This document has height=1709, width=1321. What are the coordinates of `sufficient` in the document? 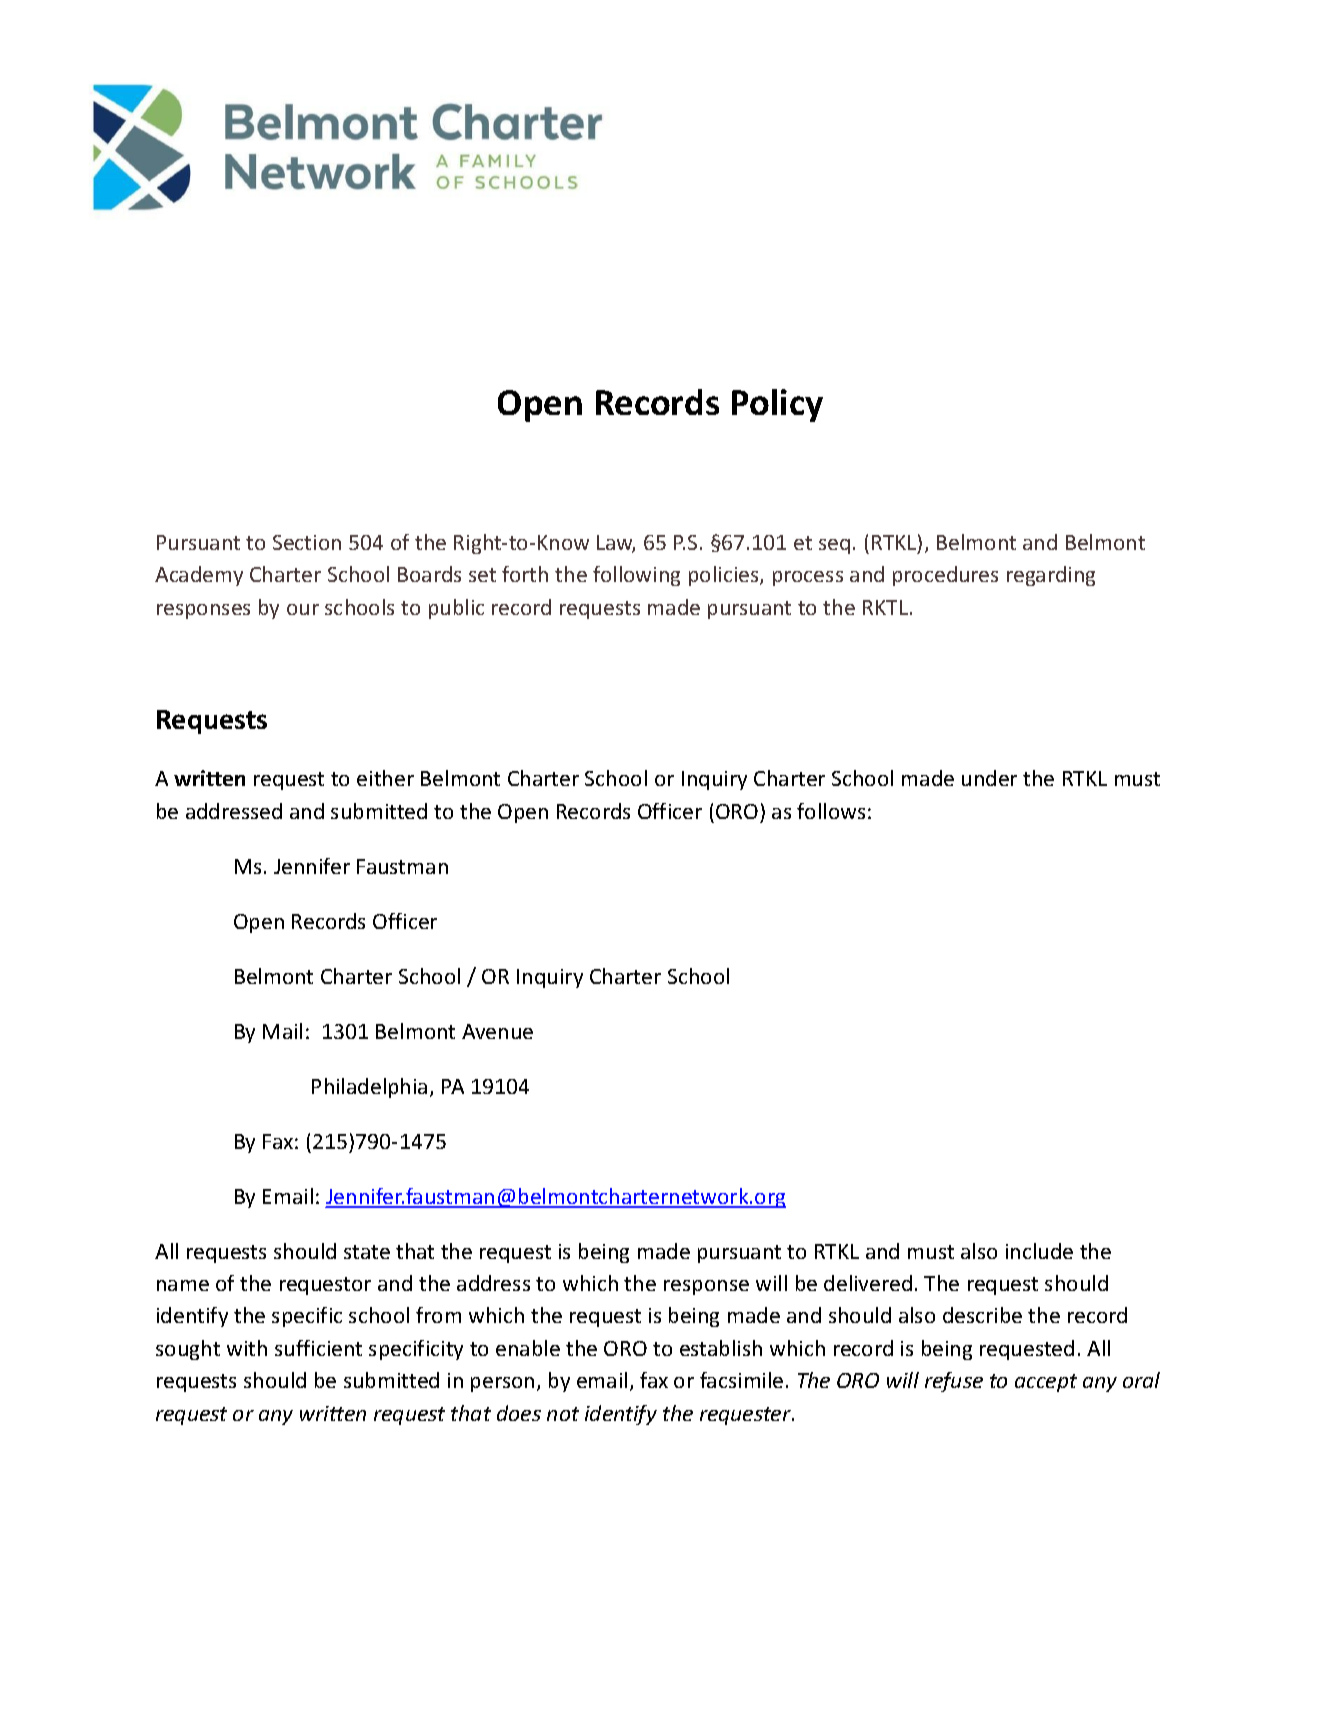 It's located at (318, 1348).
